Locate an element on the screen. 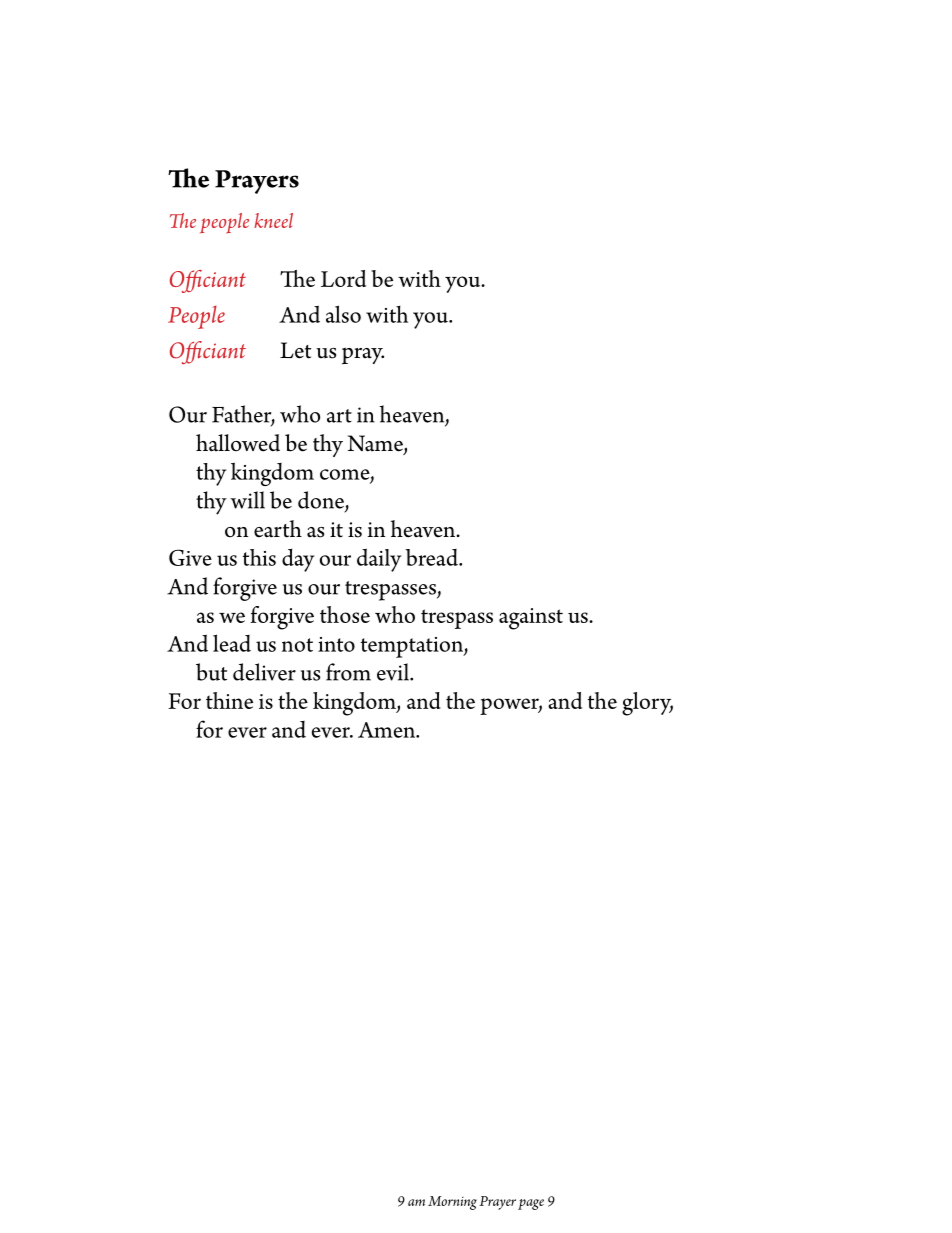 The image size is (952, 1233). will is located at coordinates (247, 500).
